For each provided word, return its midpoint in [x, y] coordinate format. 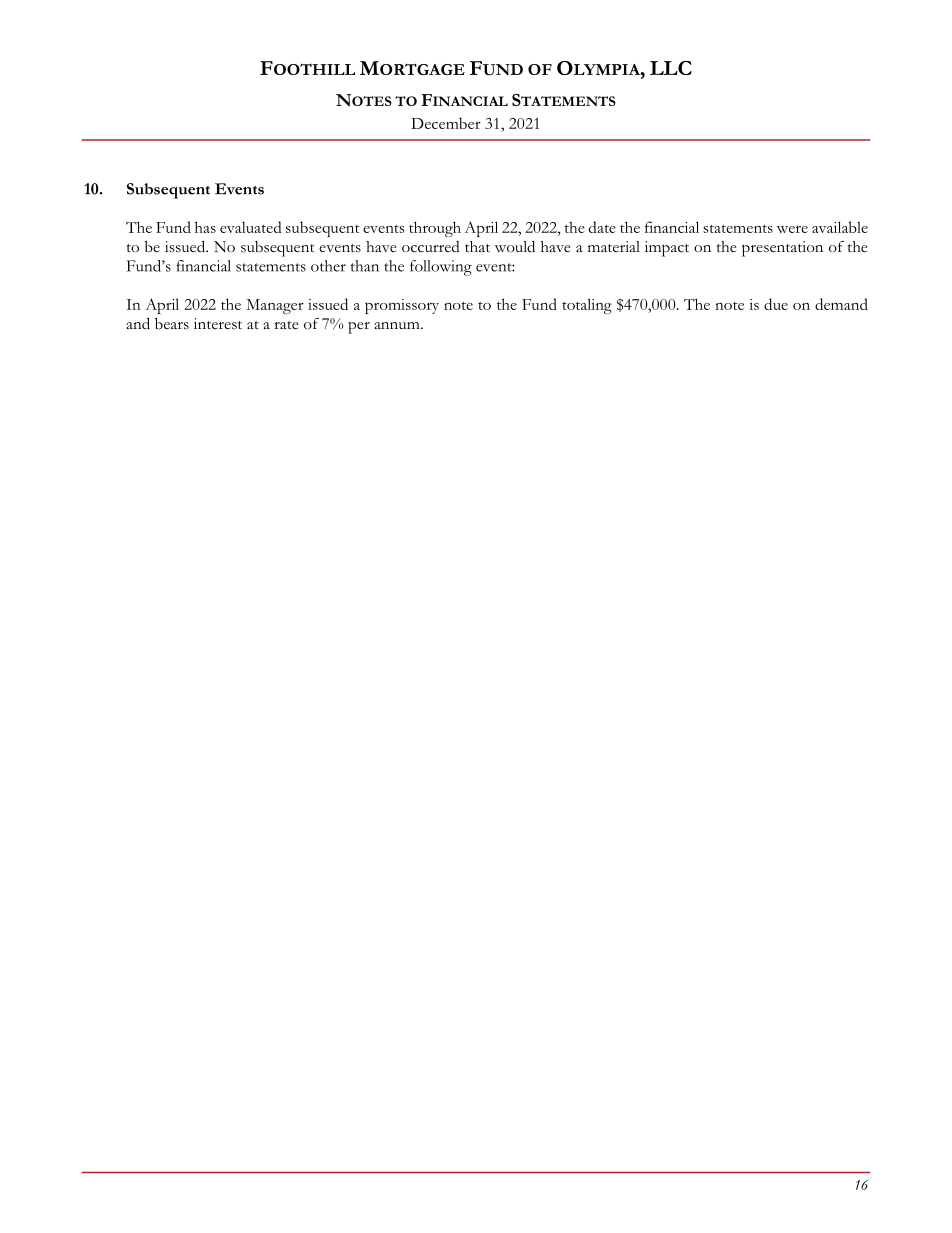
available [840, 227]
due [776, 304]
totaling [587, 306]
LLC [671, 68]
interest [218, 324]
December [446, 123]
